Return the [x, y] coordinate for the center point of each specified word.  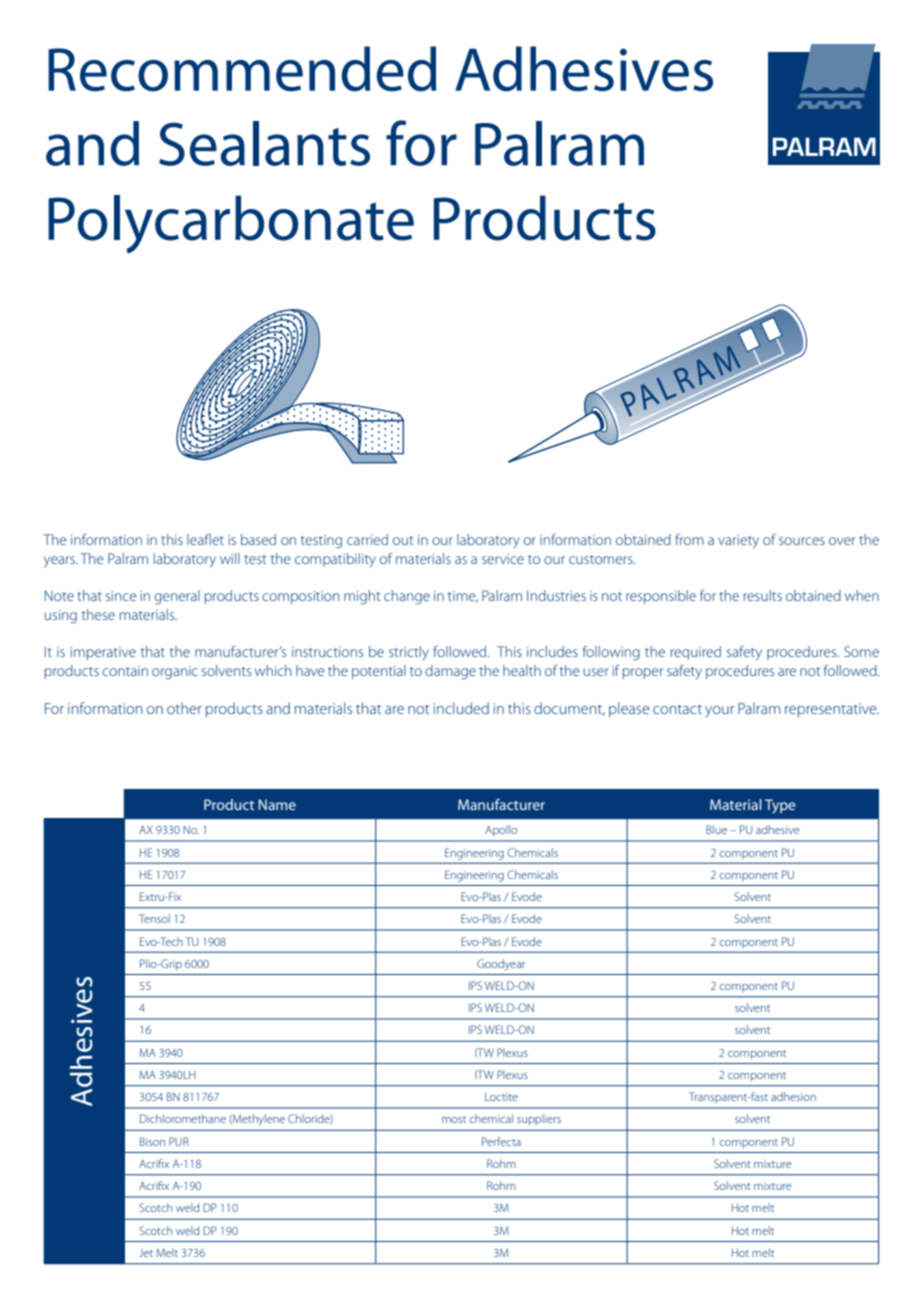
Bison [152, 1141]
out [403, 540]
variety [738, 541]
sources [802, 541]
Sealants [264, 143]
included [461, 708]
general [177, 597]
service [503, 559]
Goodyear [501, 965]
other [184, 708]
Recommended [242, 69]
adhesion [793, 1096]
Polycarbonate [231, 224]
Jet [146, 1253]
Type [780, 806]
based [258, 539]
